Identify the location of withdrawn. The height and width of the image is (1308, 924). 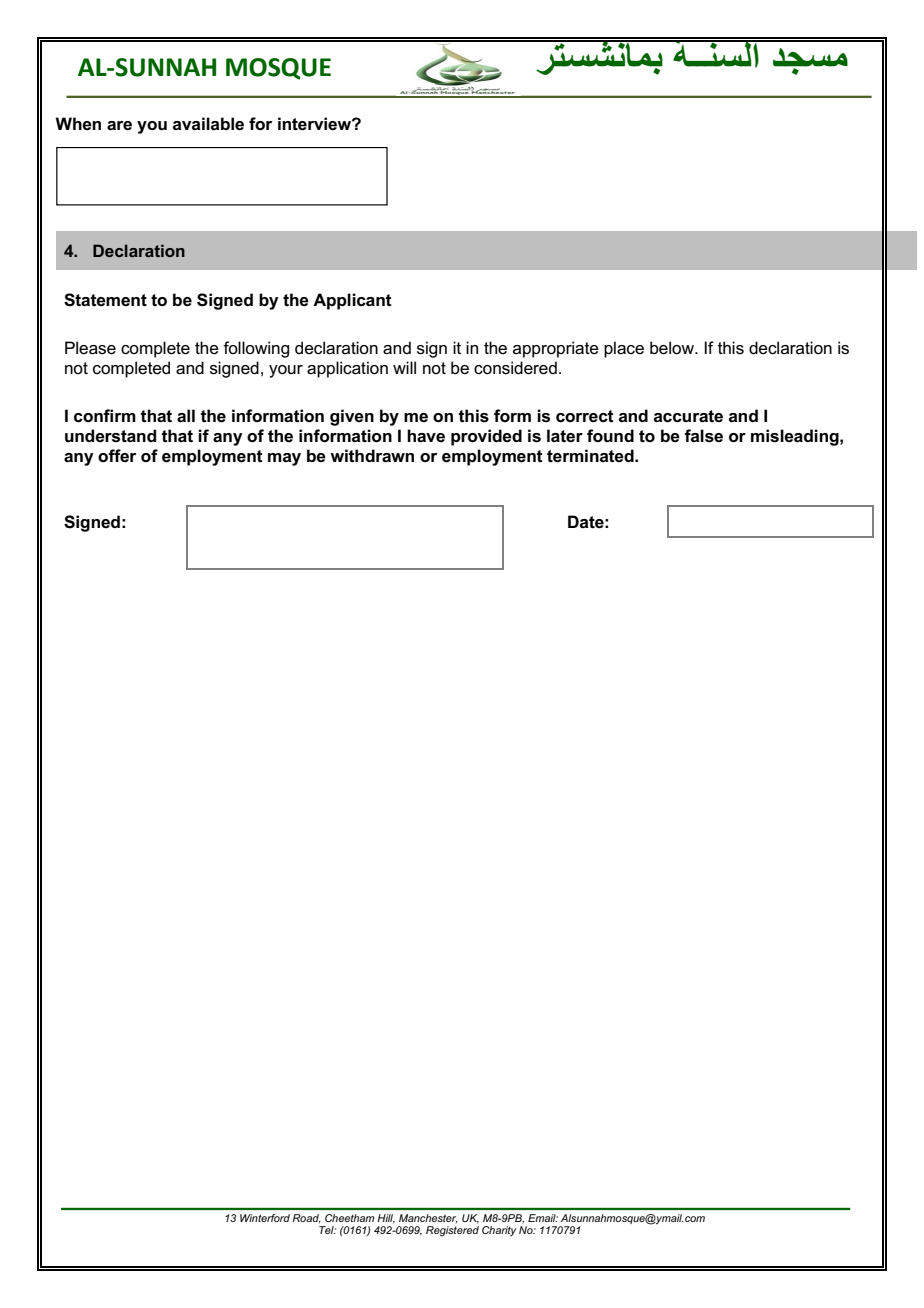
(372, 456).
